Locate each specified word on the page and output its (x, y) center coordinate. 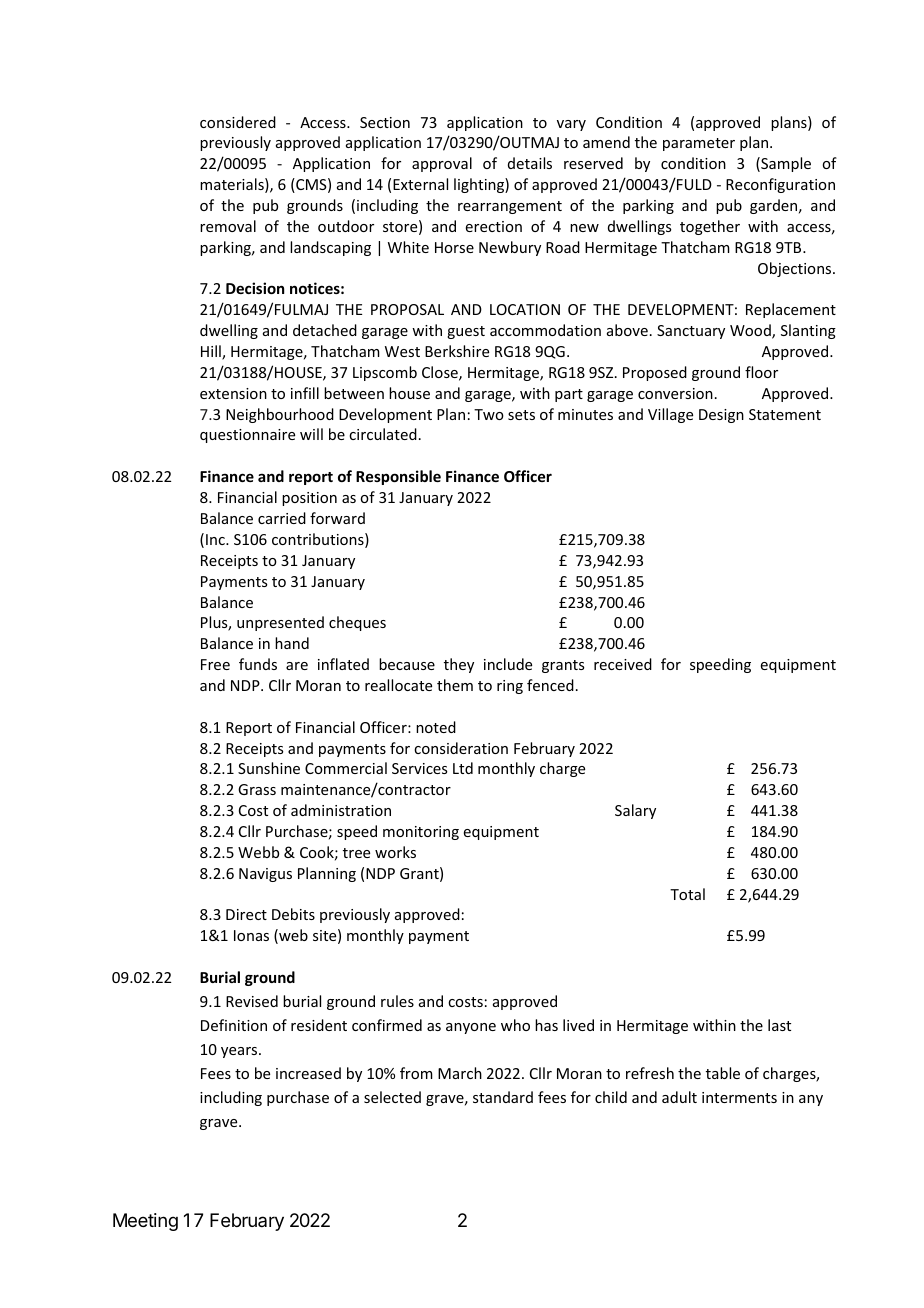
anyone (471, 1028)
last (779, 1025)
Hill (212, 352)
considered (238, 122)
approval (442, 164)
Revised (252, 1001)
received (623, 664)
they (459, 665)
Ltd (463, 768)
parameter (699, 144)
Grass (257, 789)
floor (761, 372)
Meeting (145, 1222)
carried (282, 518)
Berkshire (457, 351)
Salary (635, 811)
